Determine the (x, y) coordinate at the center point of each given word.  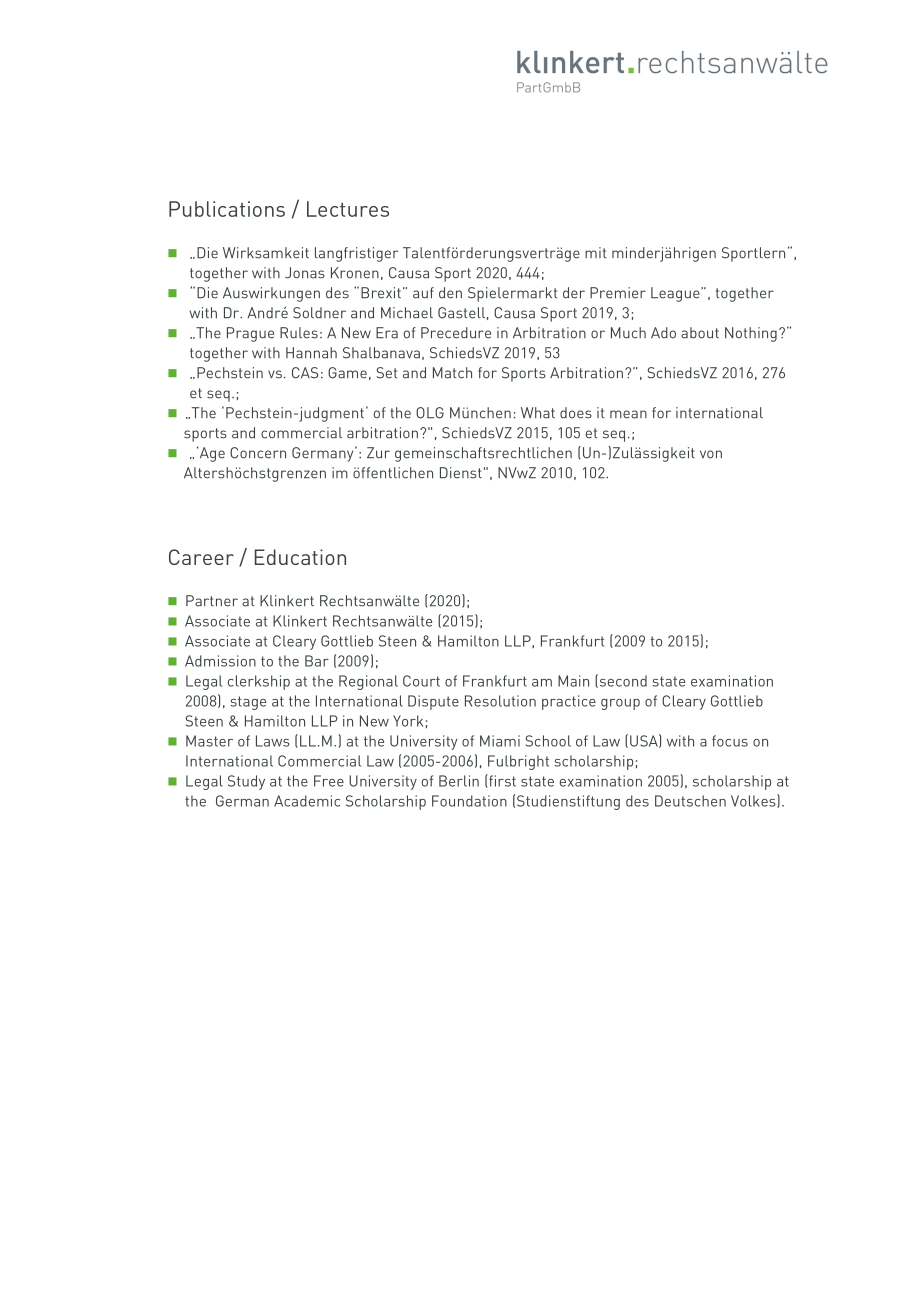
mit (595, 252)
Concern (258, 453)
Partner (212, 601)
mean (628, 414)
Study (246, 782)
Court (421, 681)
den (450, 293)
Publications (227, 209)
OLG (430, 413)
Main (573, 681)
